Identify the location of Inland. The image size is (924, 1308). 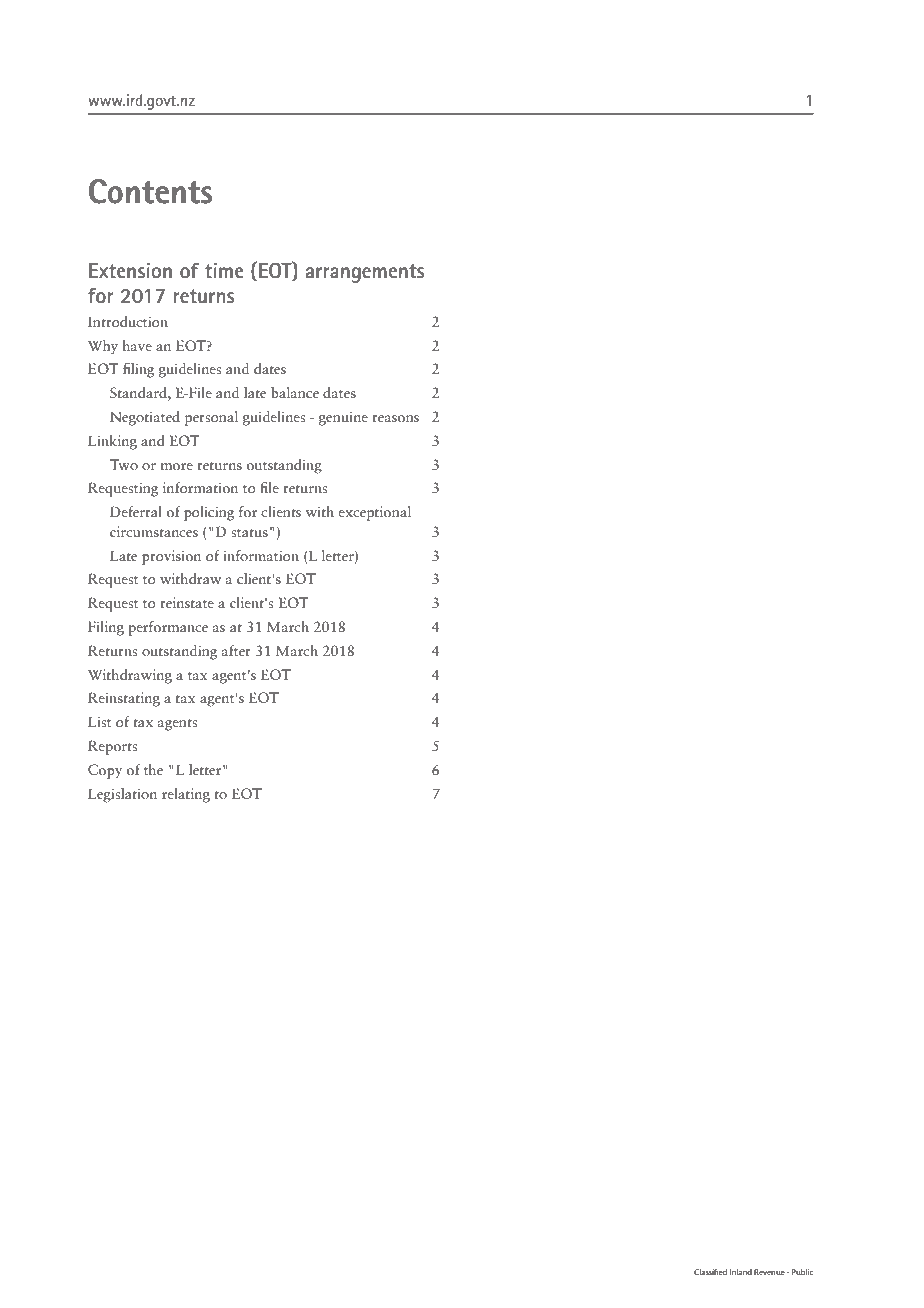
(741, 1272).
